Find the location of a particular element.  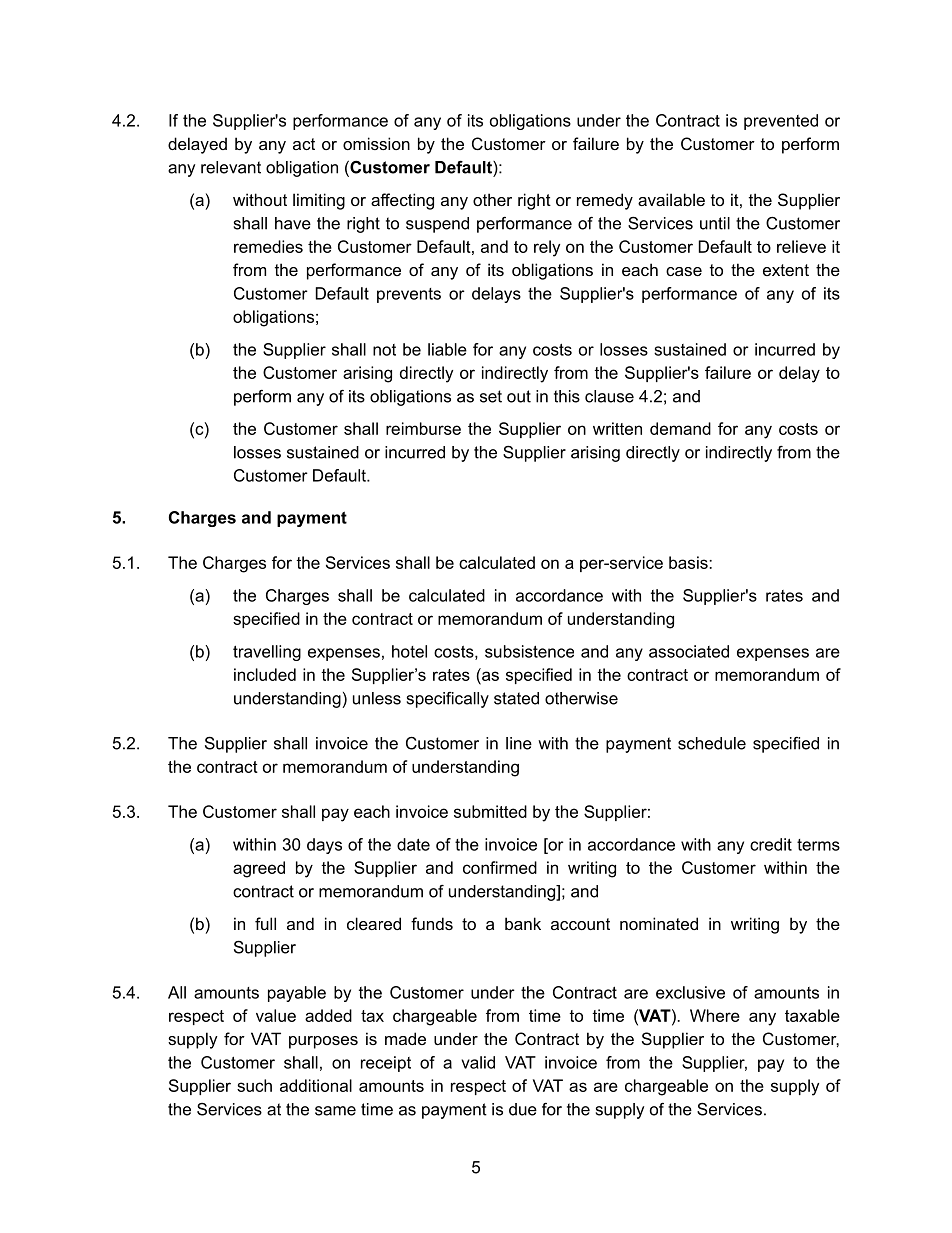

days is located at coordinates (324, 846).
